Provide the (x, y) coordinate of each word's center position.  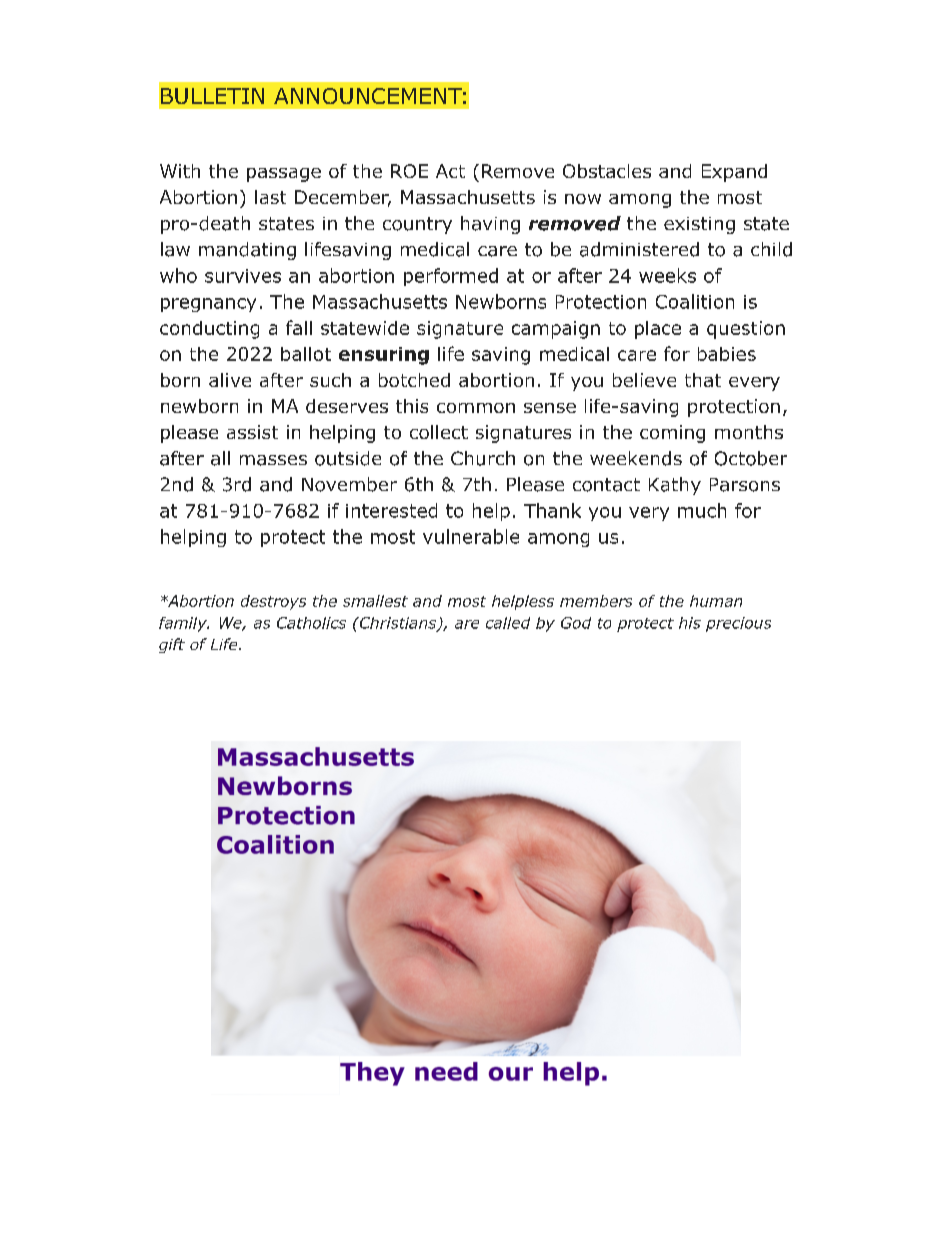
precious (738, 624)
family (184, 624)
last (270, 197)
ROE (409, 171)
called (508, 623)
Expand (734, 173)
